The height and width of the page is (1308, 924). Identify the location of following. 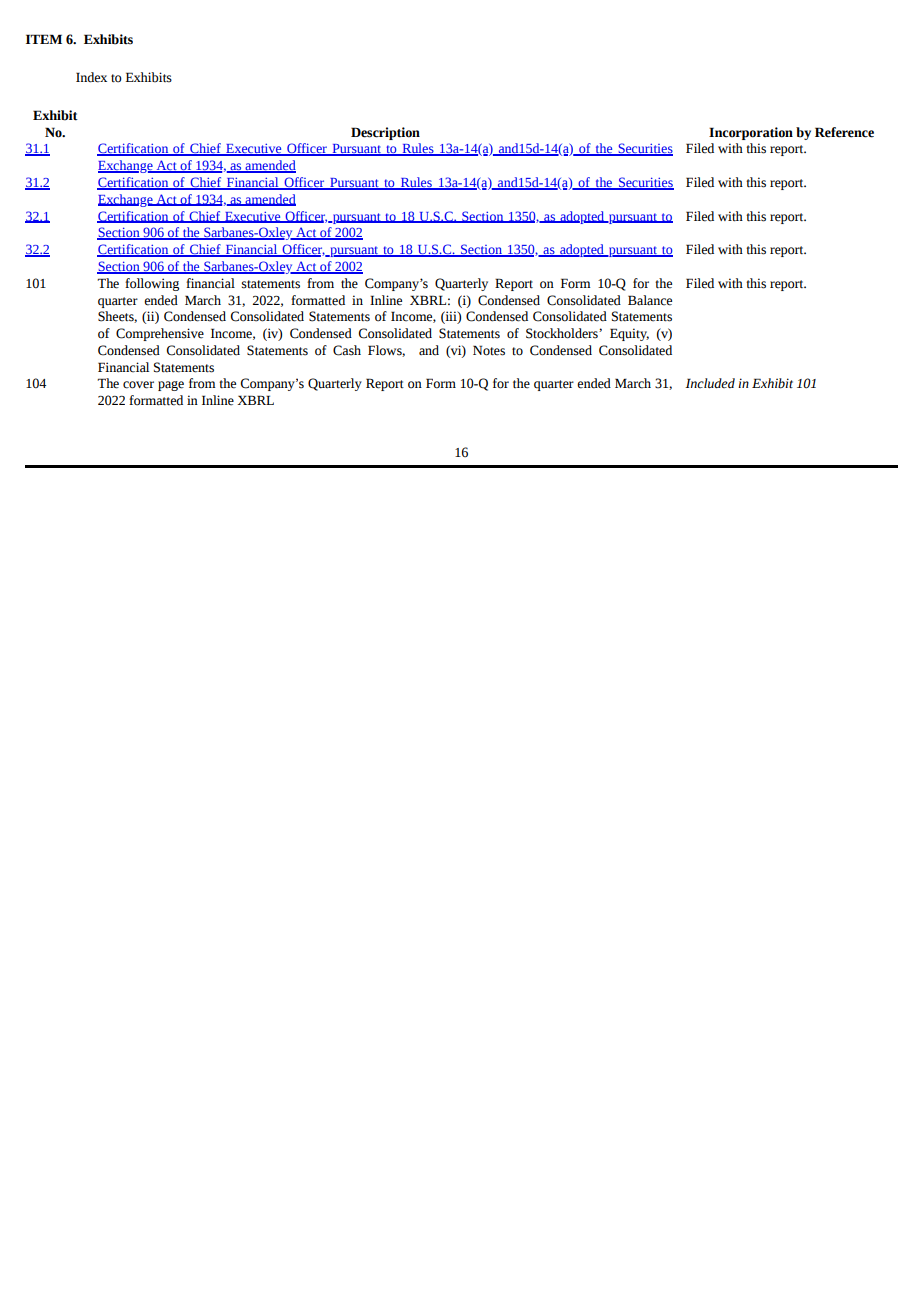
(152, 284).
